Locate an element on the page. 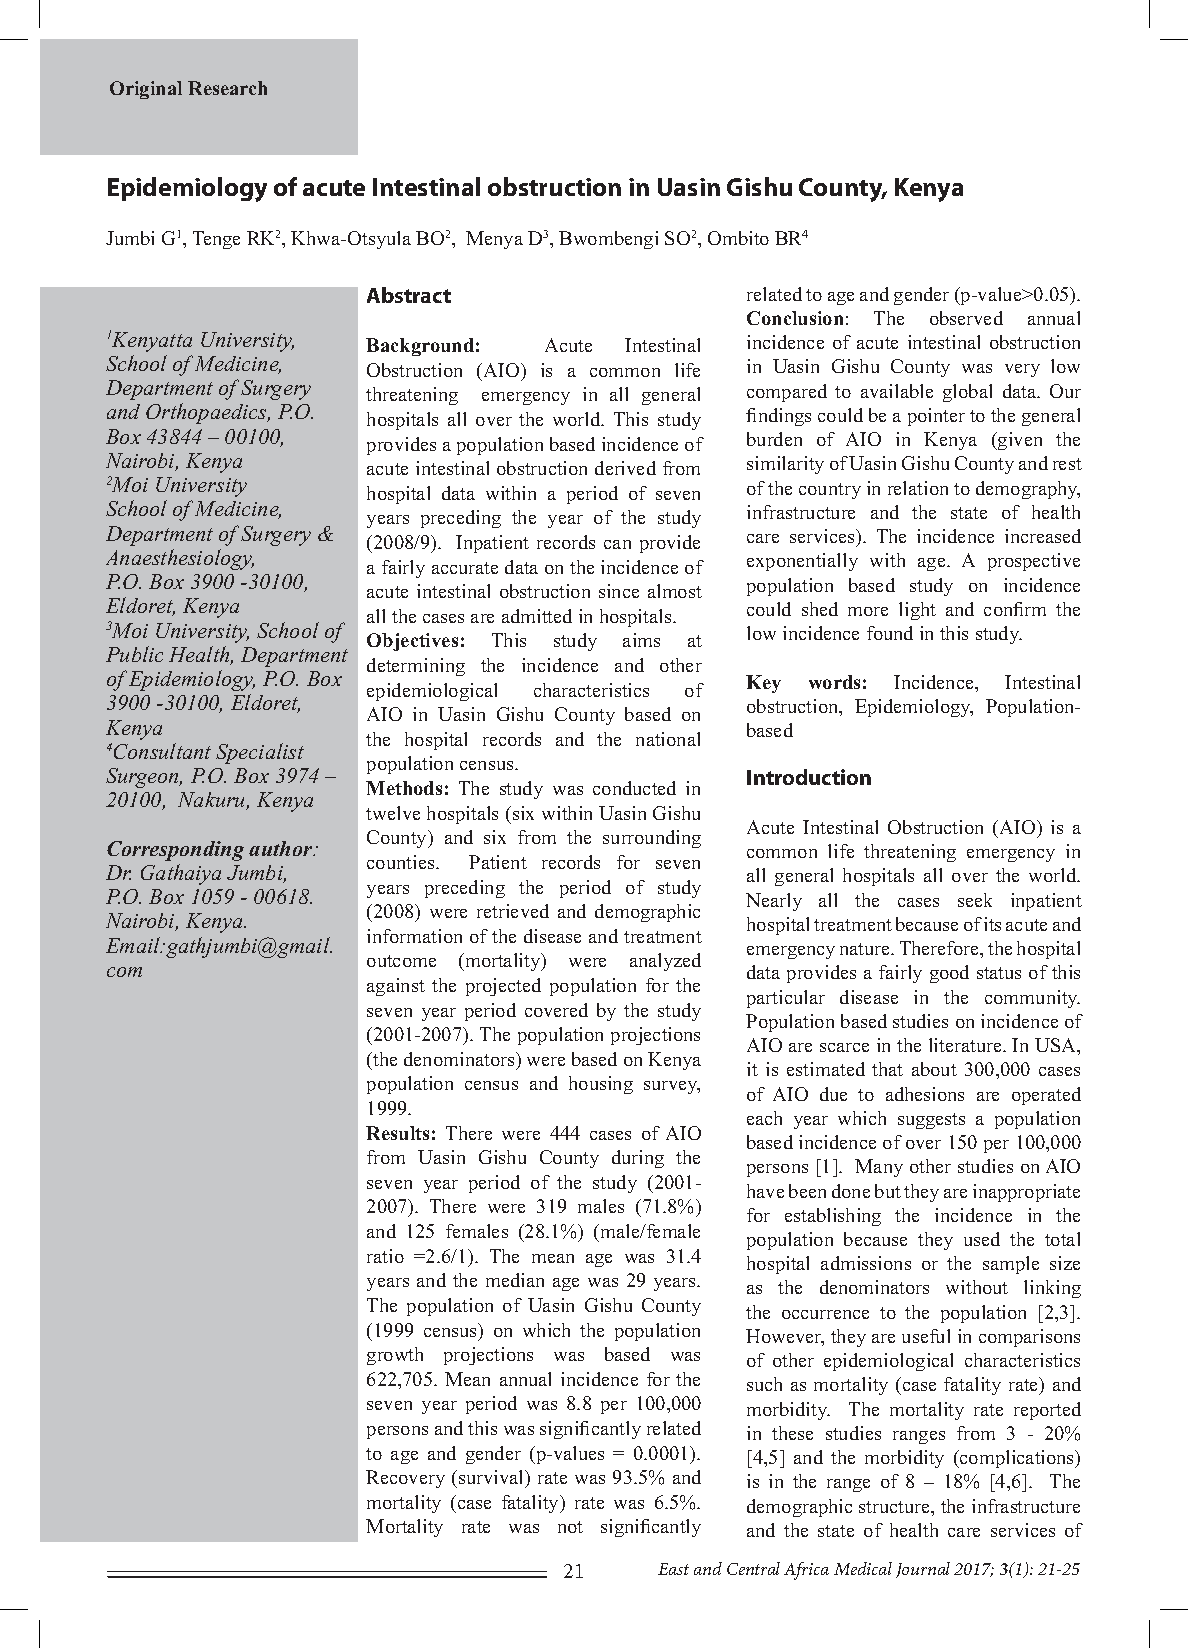  observed is located at coordinates (966, 318).
